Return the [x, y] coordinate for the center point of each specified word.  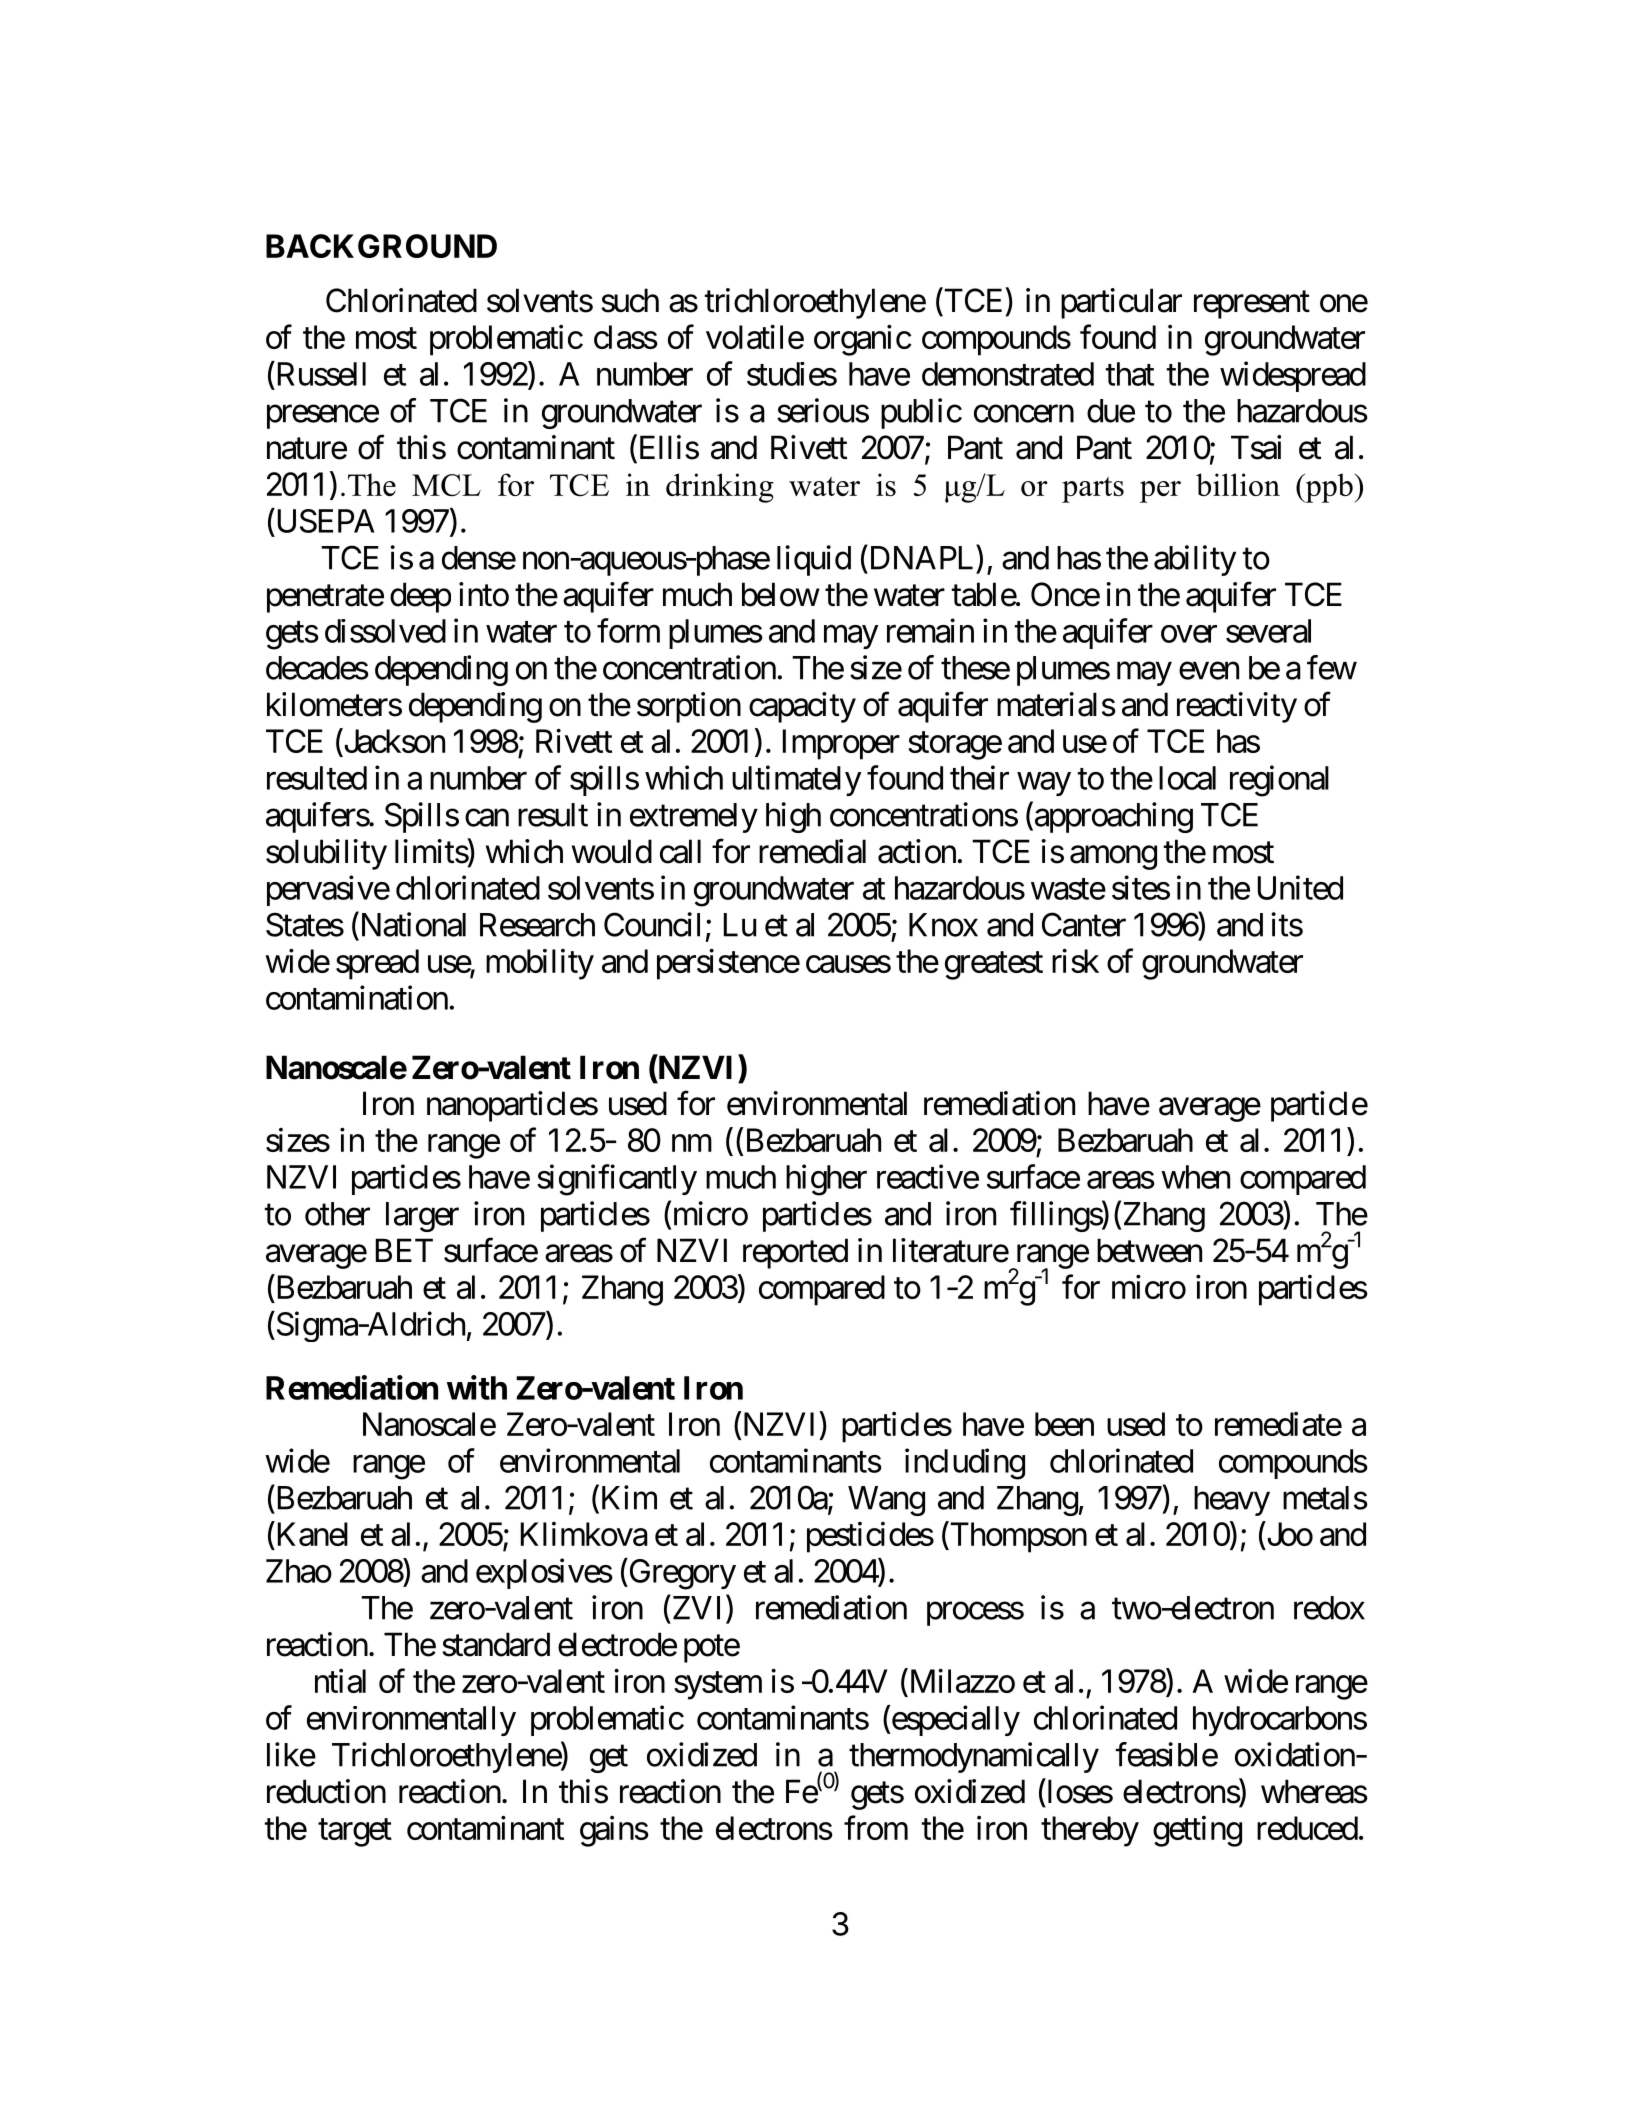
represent [1252, 305]
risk [1075, 961]
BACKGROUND [381, 246]
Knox [943, 925]
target [355, 1833]
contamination [357, 997]
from [876, 1827]
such [630, 300]
